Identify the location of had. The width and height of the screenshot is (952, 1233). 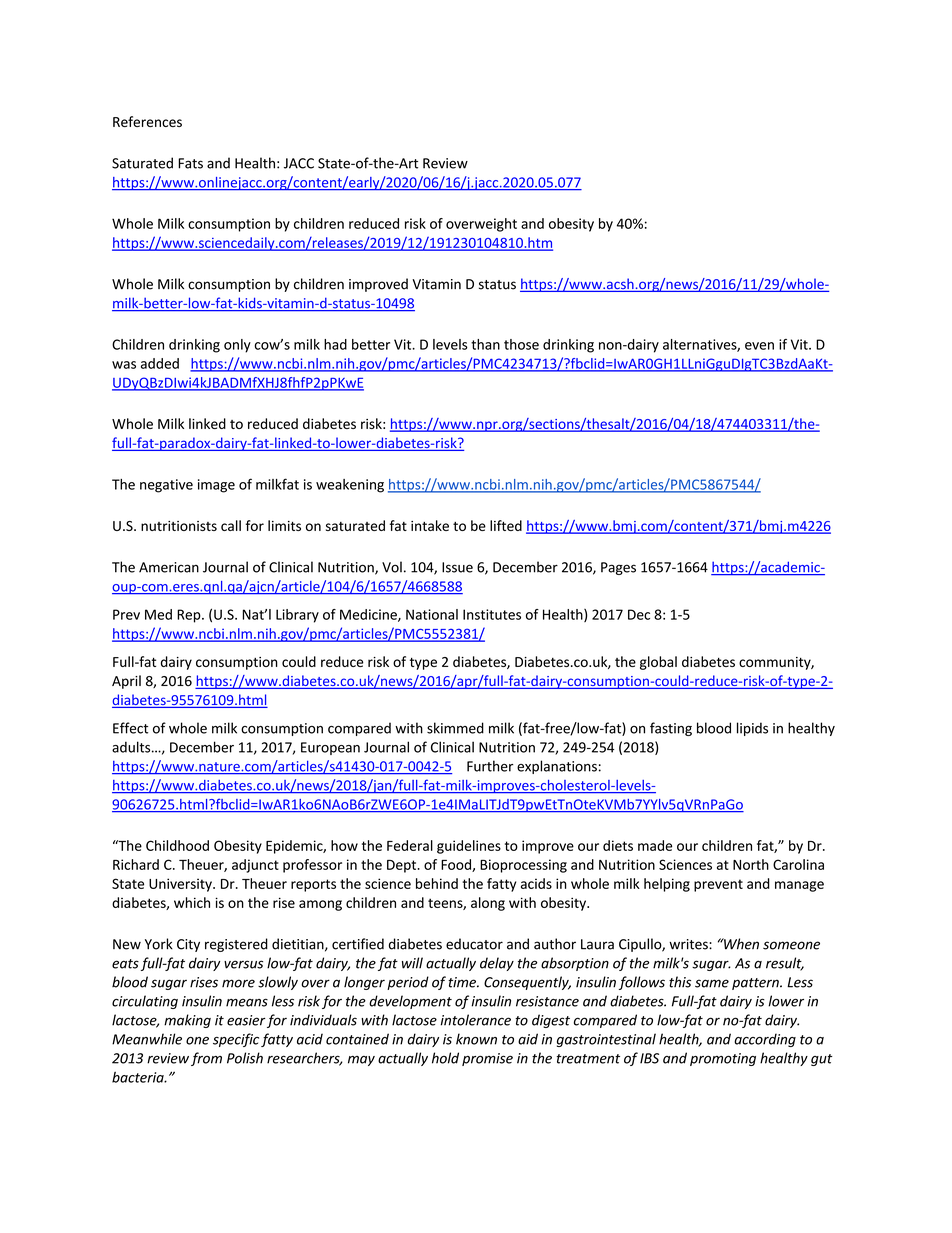
(335, 344).
